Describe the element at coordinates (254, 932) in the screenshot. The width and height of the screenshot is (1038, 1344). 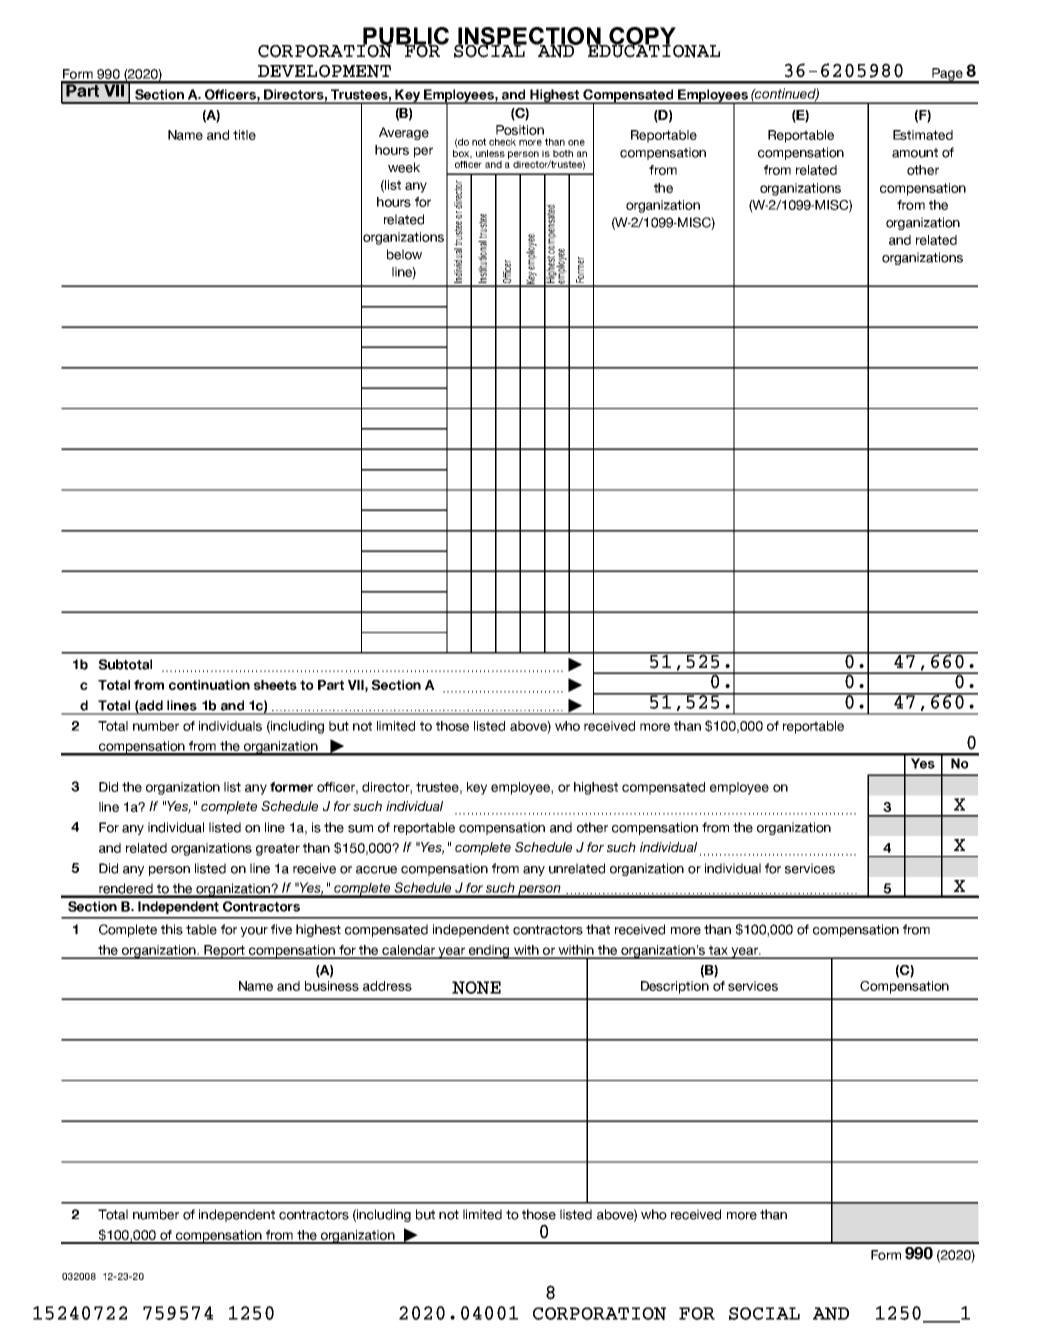
I see `your` at that location.
